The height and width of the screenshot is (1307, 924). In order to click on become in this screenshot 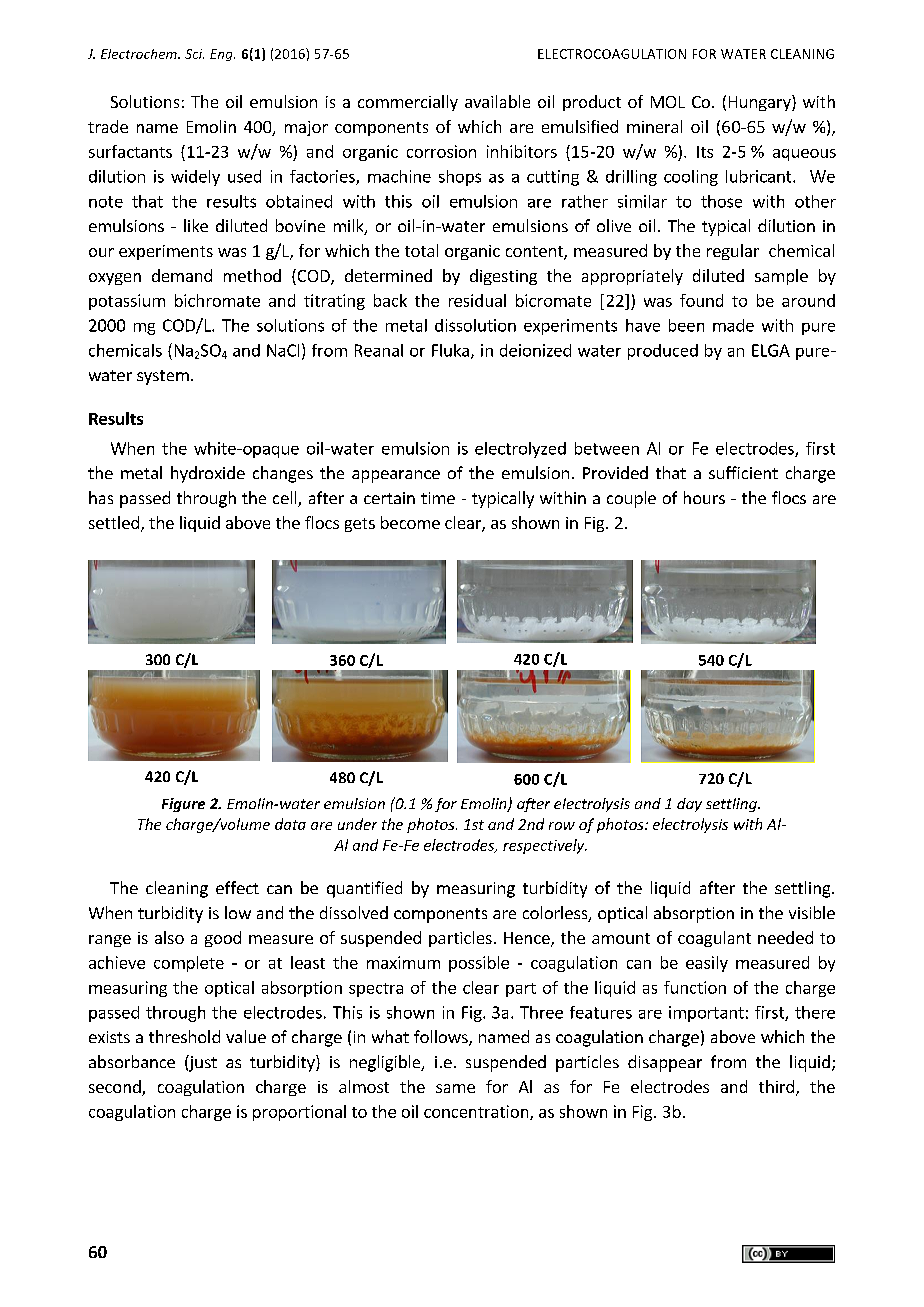, I will do `click(410, 522)`.
